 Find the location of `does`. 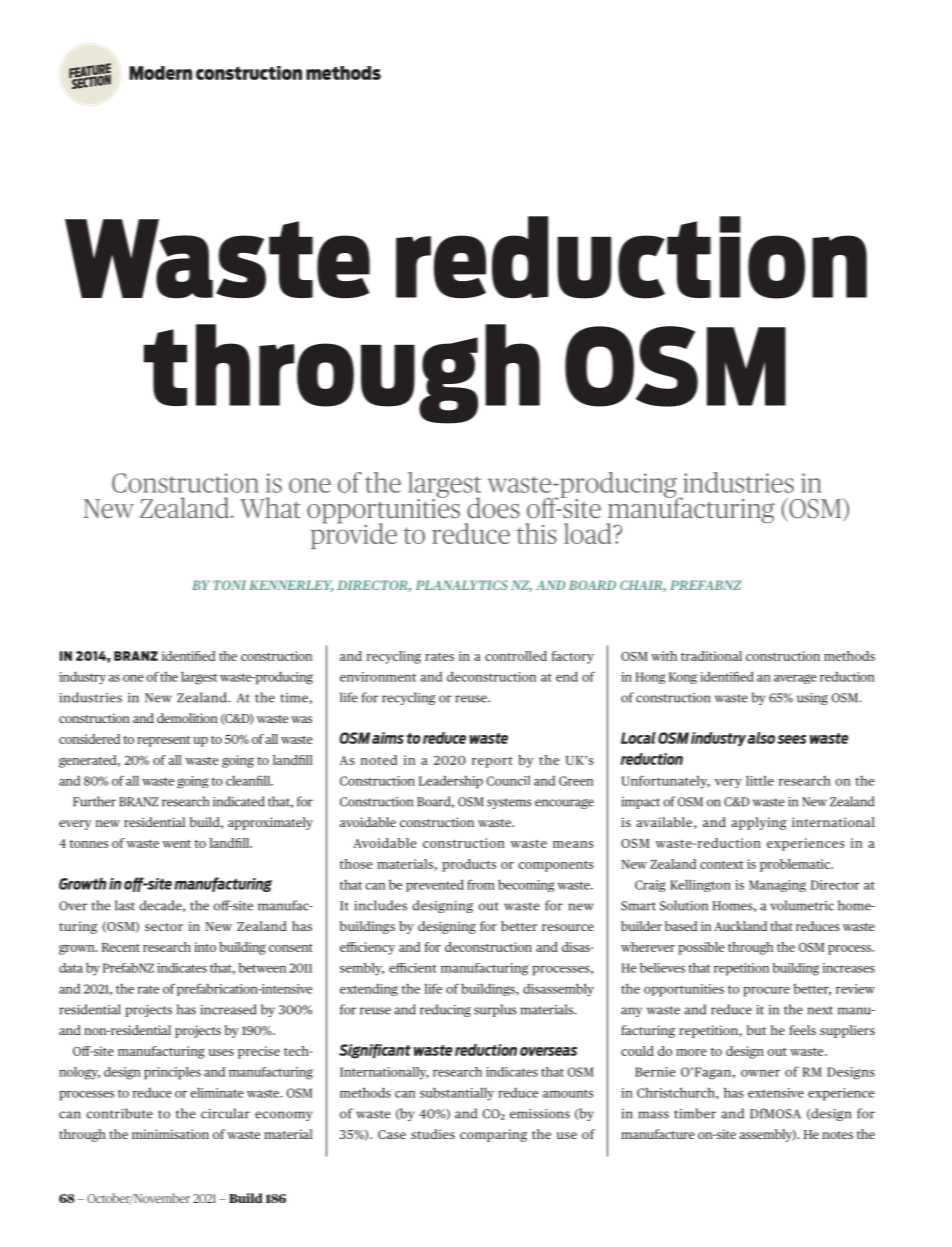

does is located at coordinates (493, 508).
